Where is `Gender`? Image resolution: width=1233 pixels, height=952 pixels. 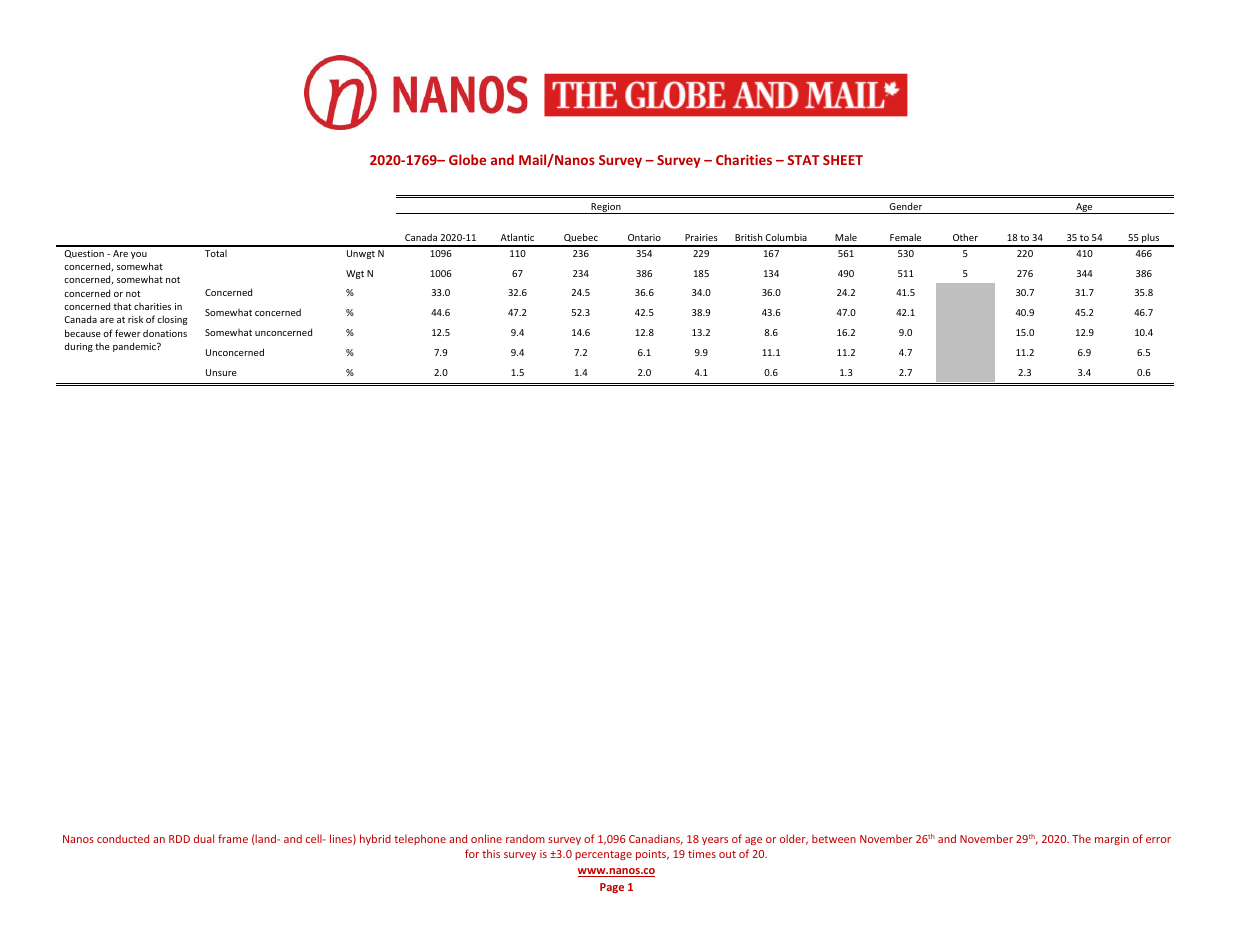
Gender is located at coordinates (905, 206).
